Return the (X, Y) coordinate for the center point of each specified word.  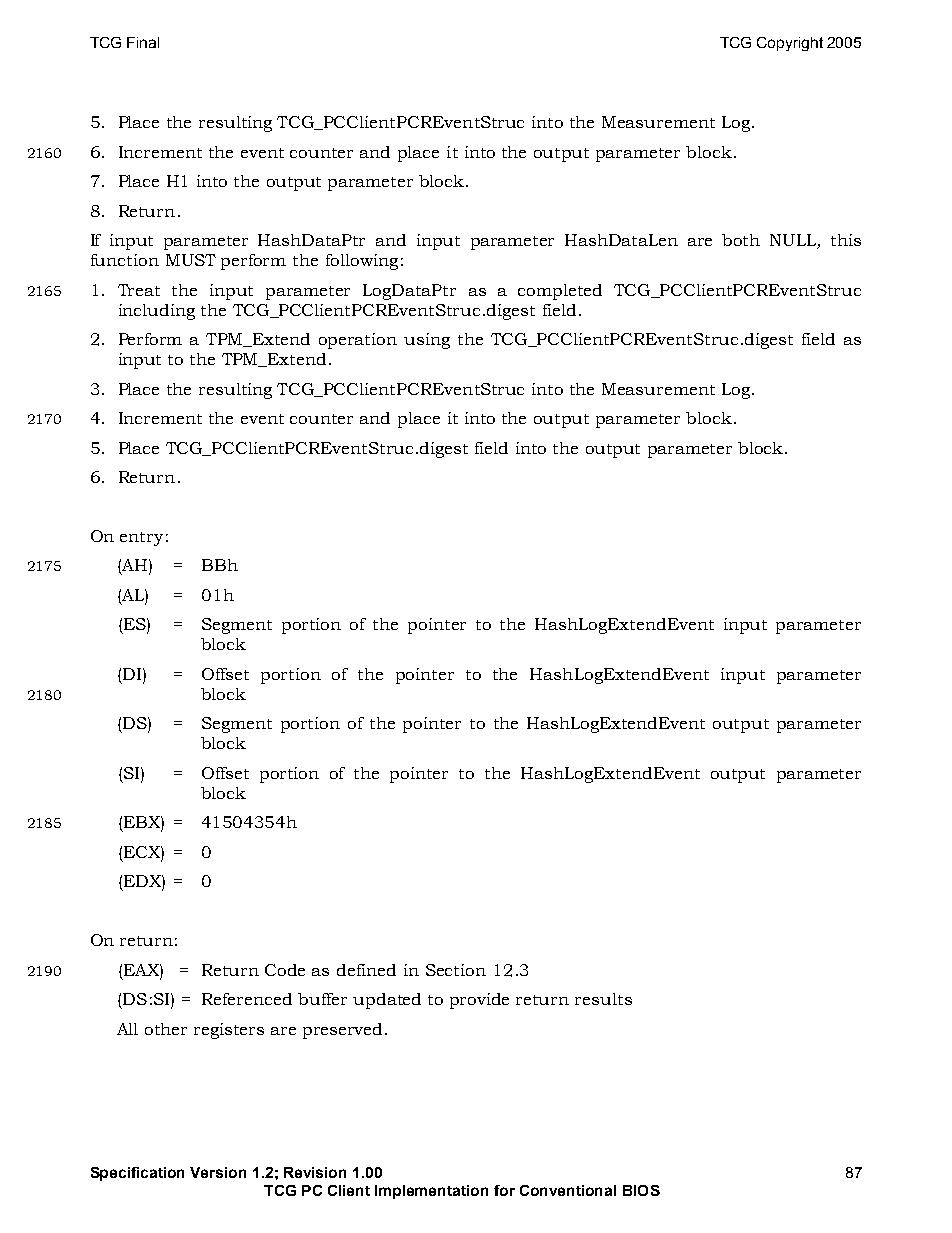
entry (141, 539)
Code (285, 970)
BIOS (641, 1190)
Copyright (790, 44)
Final (143, 42)
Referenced (247, 999)
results (603, 999)
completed (560, 292)
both (741, 240)
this (846, 240)
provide (479, 1001)
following (362, 262)
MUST (191, 260)
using (427, 341)
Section (456, 970)
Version (218, 1172)
